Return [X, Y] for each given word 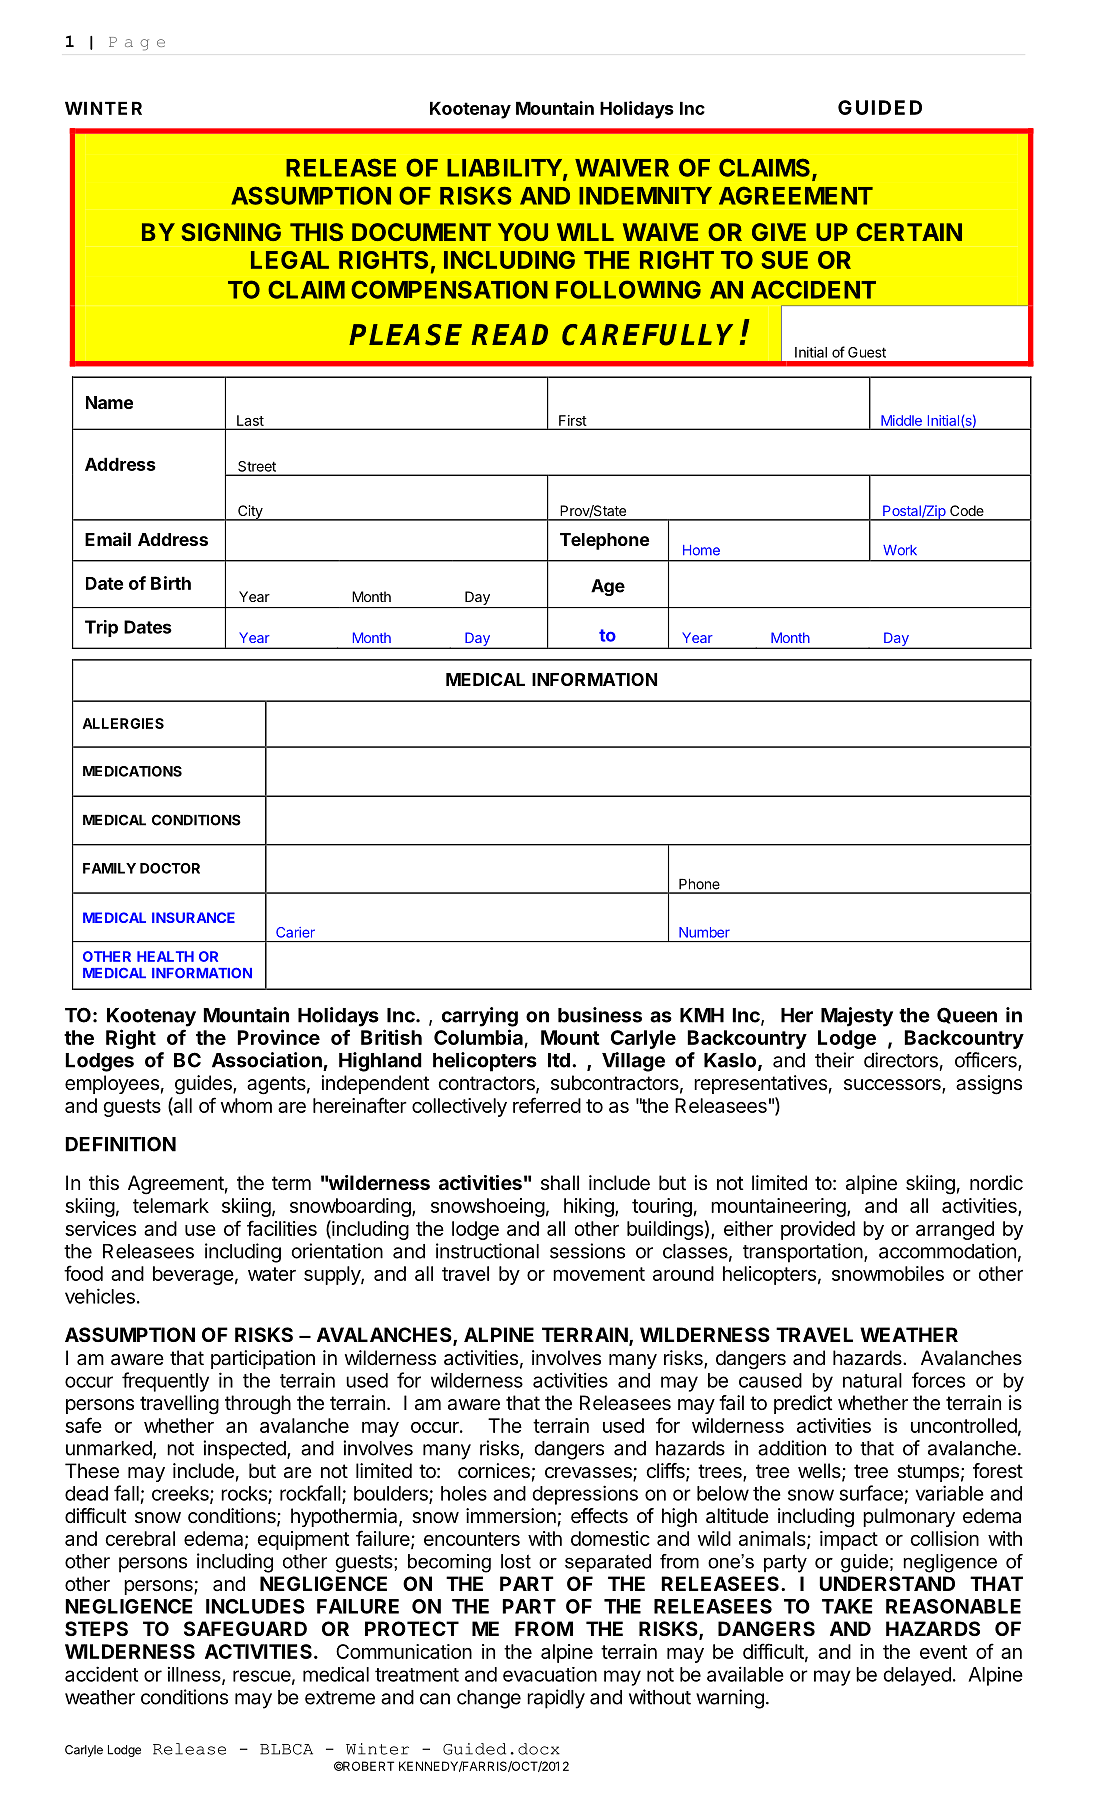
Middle [902, 420]
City [250, 513]
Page [137, 43]
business [600, 1015]
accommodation [947, 1251]
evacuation [550, 1674]
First [572, 420]
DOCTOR [170, 868]
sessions [587, 1251]
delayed [917, 1676]
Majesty [857, 1017]
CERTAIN [909, 232]
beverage [193, 1275]
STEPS [96, 1628]
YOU [523, 232]
